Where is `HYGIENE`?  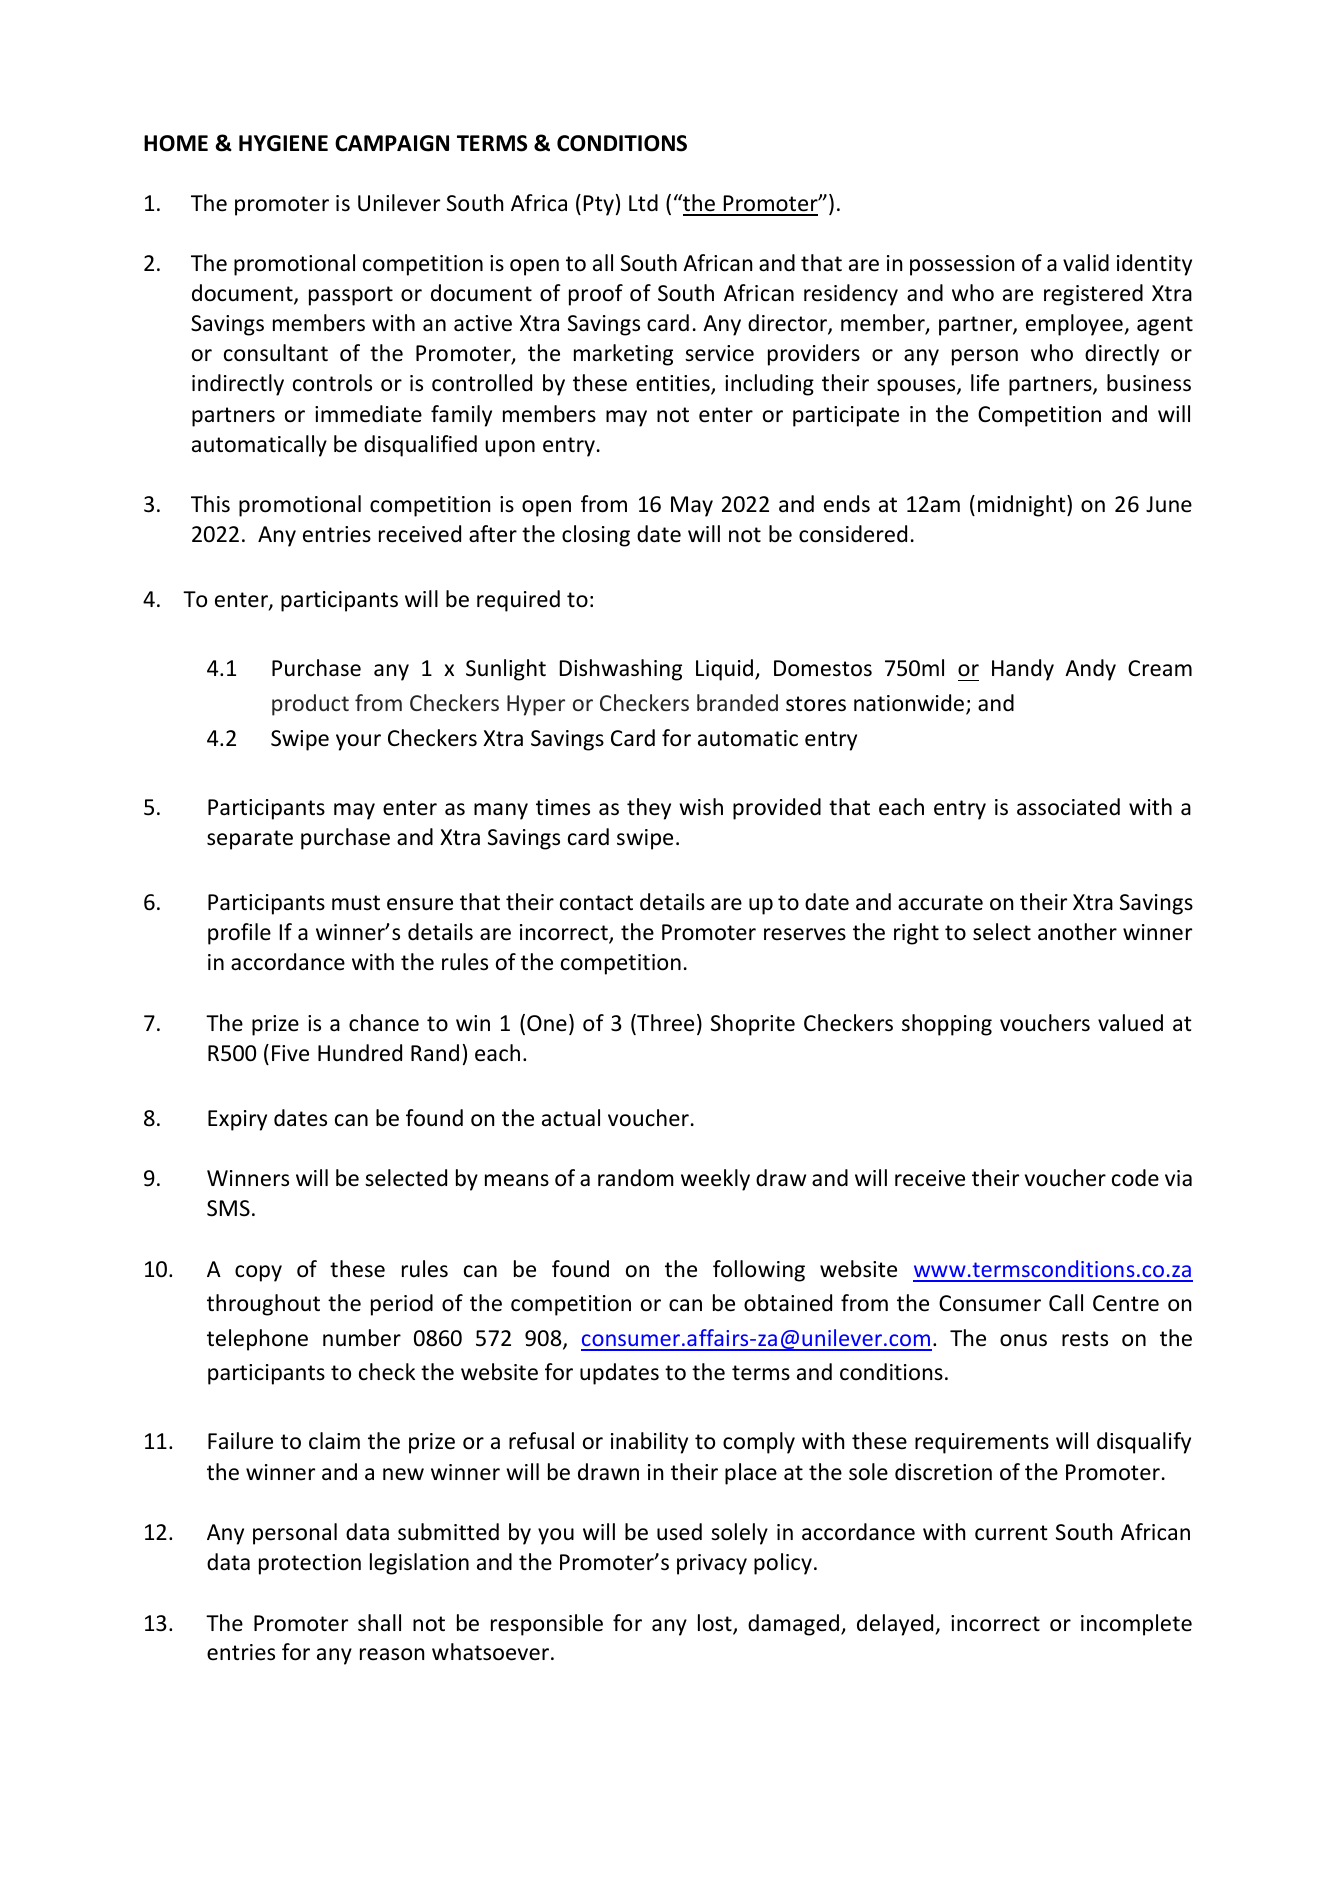 HYGIENE is located at coordinates (283, 143).
